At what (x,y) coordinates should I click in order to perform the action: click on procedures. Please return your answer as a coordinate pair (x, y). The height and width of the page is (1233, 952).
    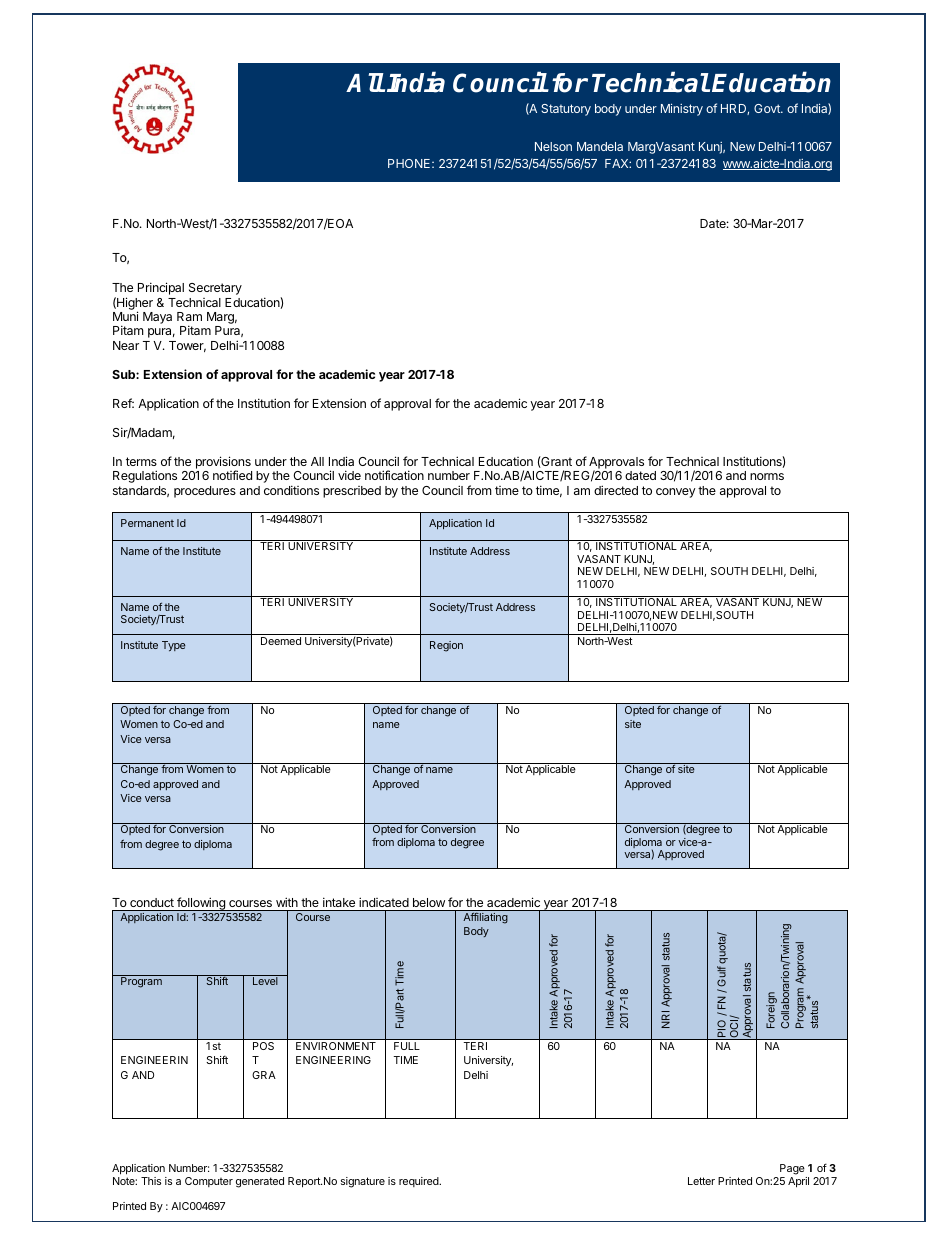
    Looking at the image, I should click on (205, 492).
